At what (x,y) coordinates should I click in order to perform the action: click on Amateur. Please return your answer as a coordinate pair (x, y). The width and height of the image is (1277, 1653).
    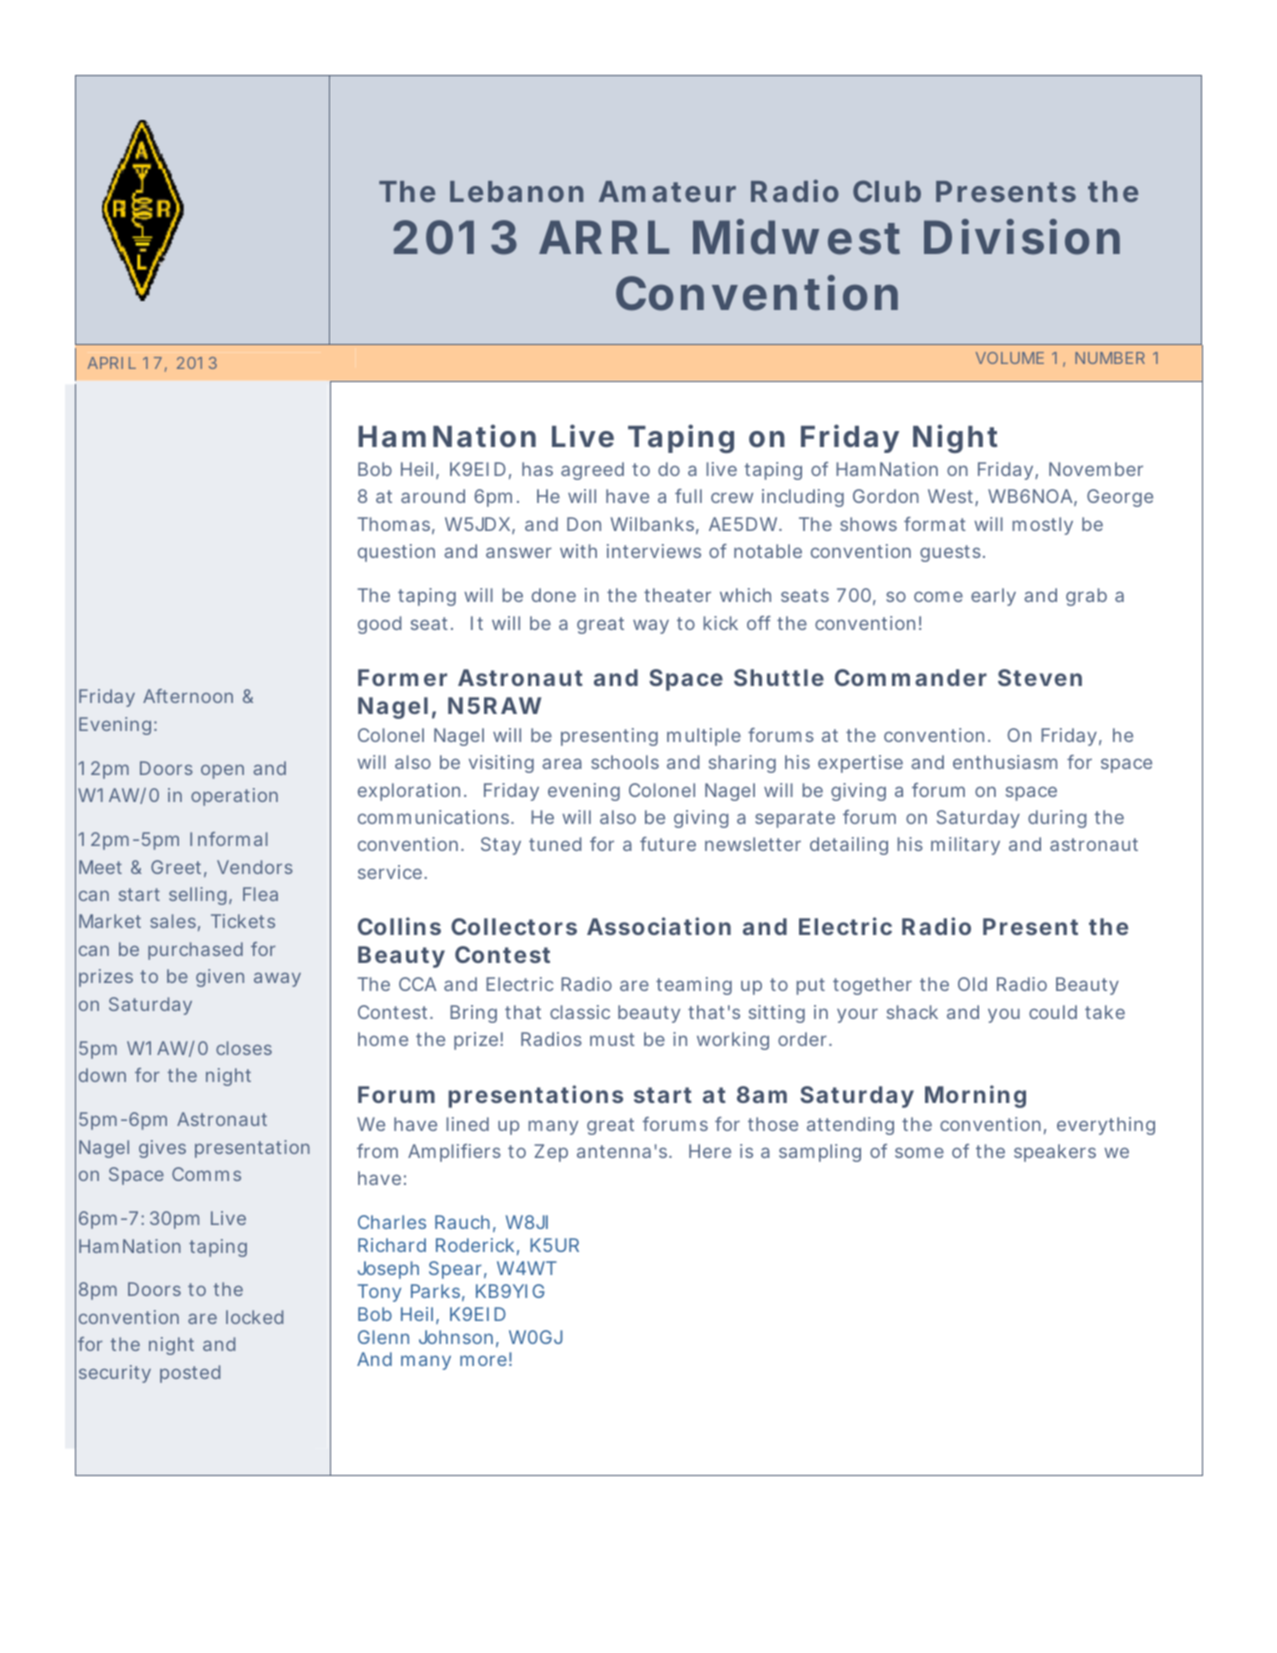
    Looking at the image, I should click on (667, 191).
